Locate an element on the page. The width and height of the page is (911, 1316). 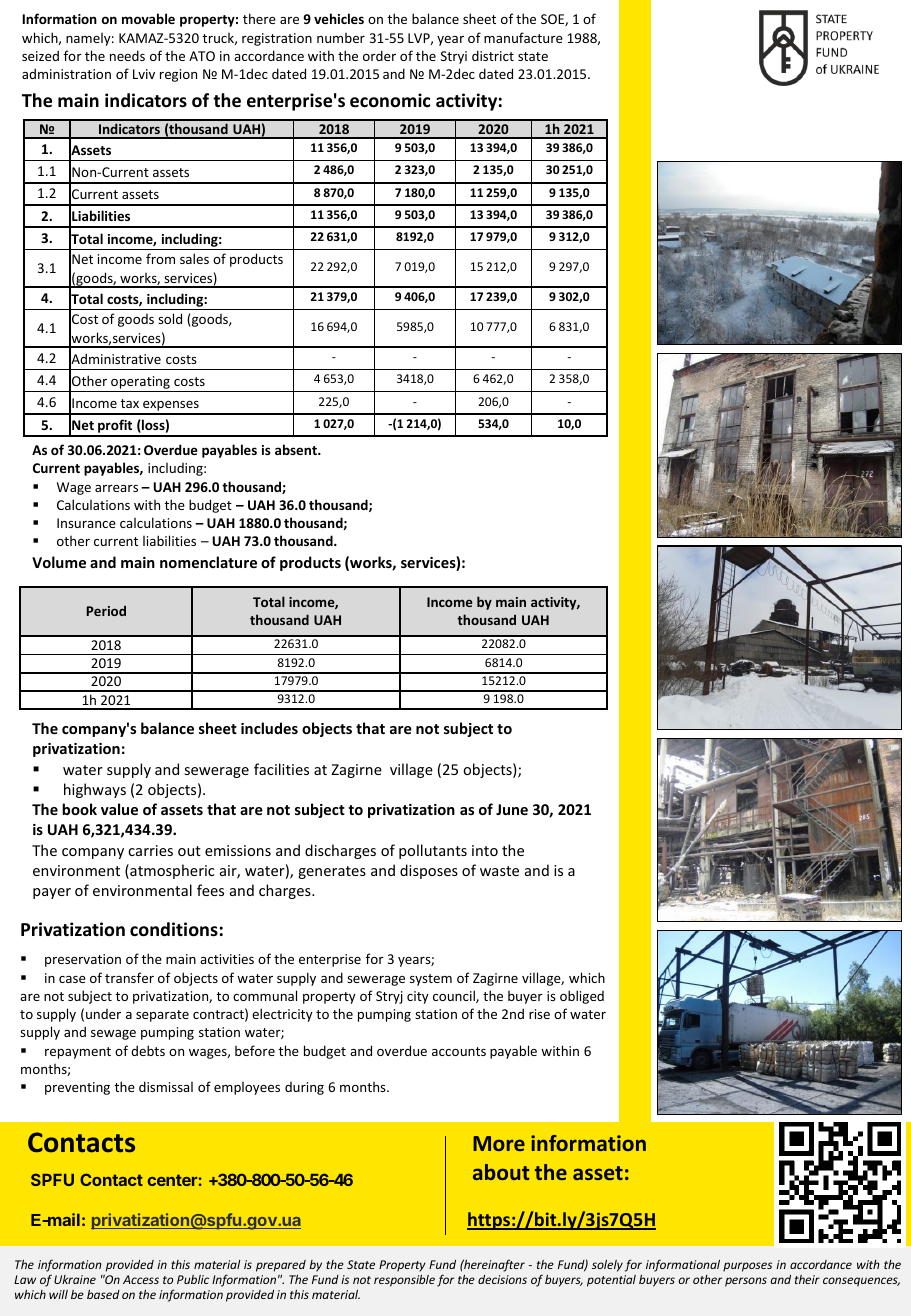
Insurance is located at coordinates (86, 523).
